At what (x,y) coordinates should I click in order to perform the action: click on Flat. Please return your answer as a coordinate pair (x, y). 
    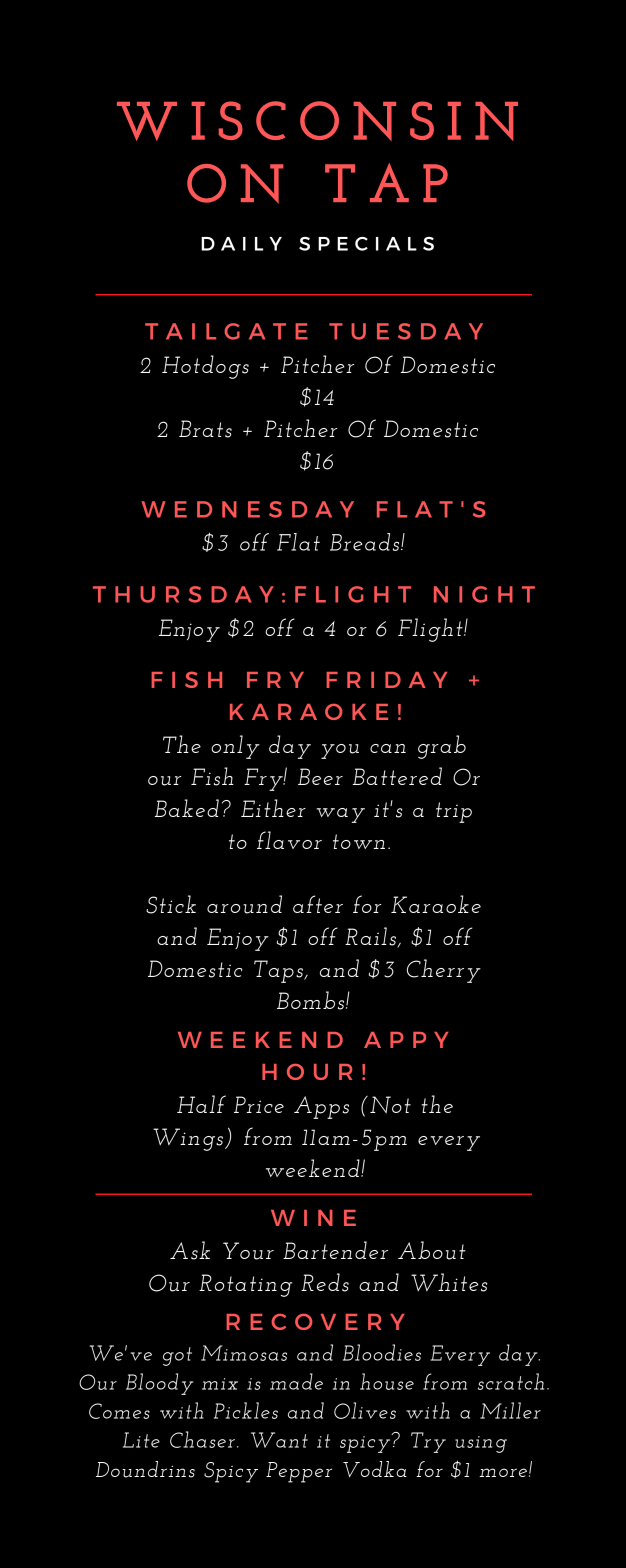
    Looking at the image, I should click on (298, 542).
